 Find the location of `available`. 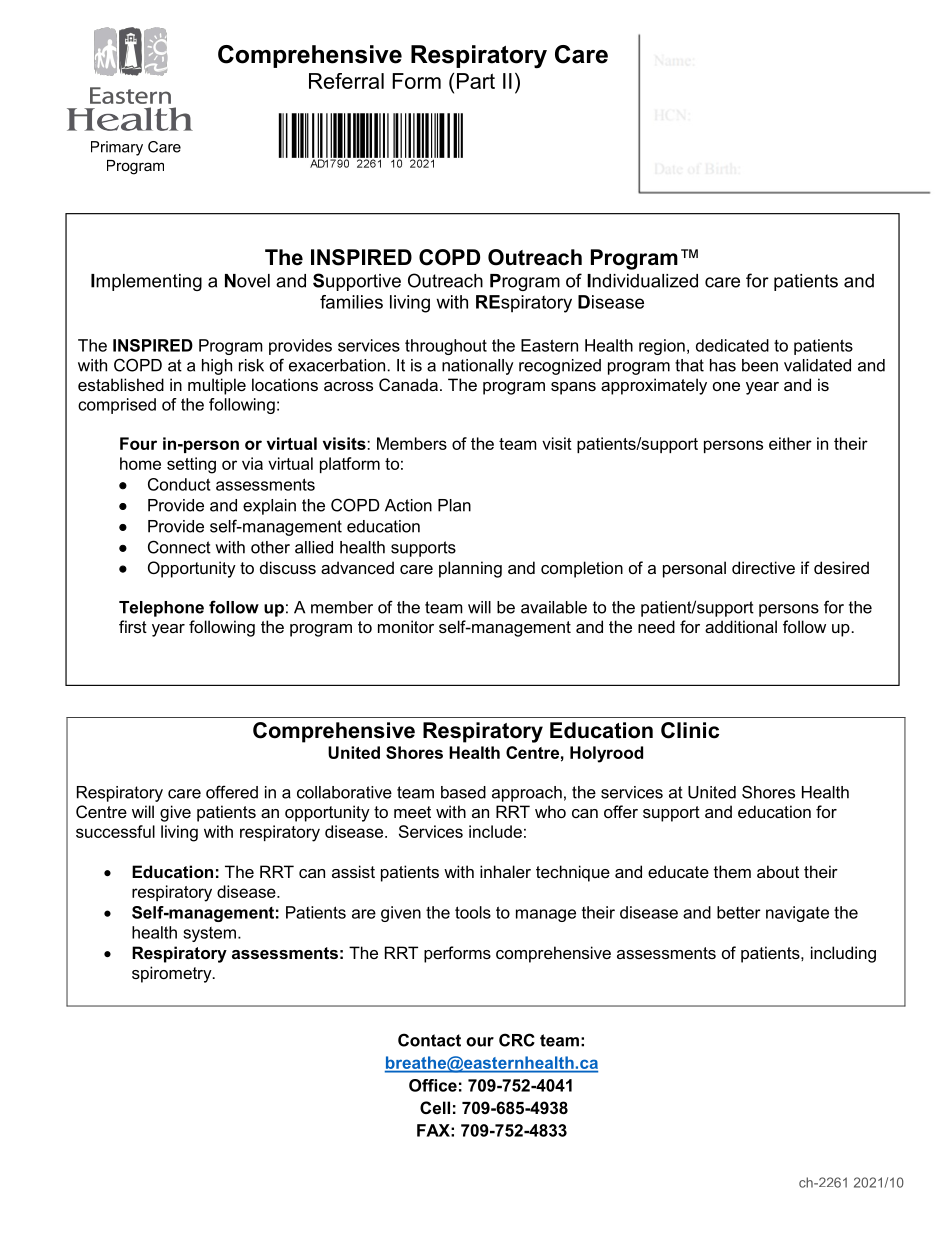

available is located at coordinates (554, 607).
